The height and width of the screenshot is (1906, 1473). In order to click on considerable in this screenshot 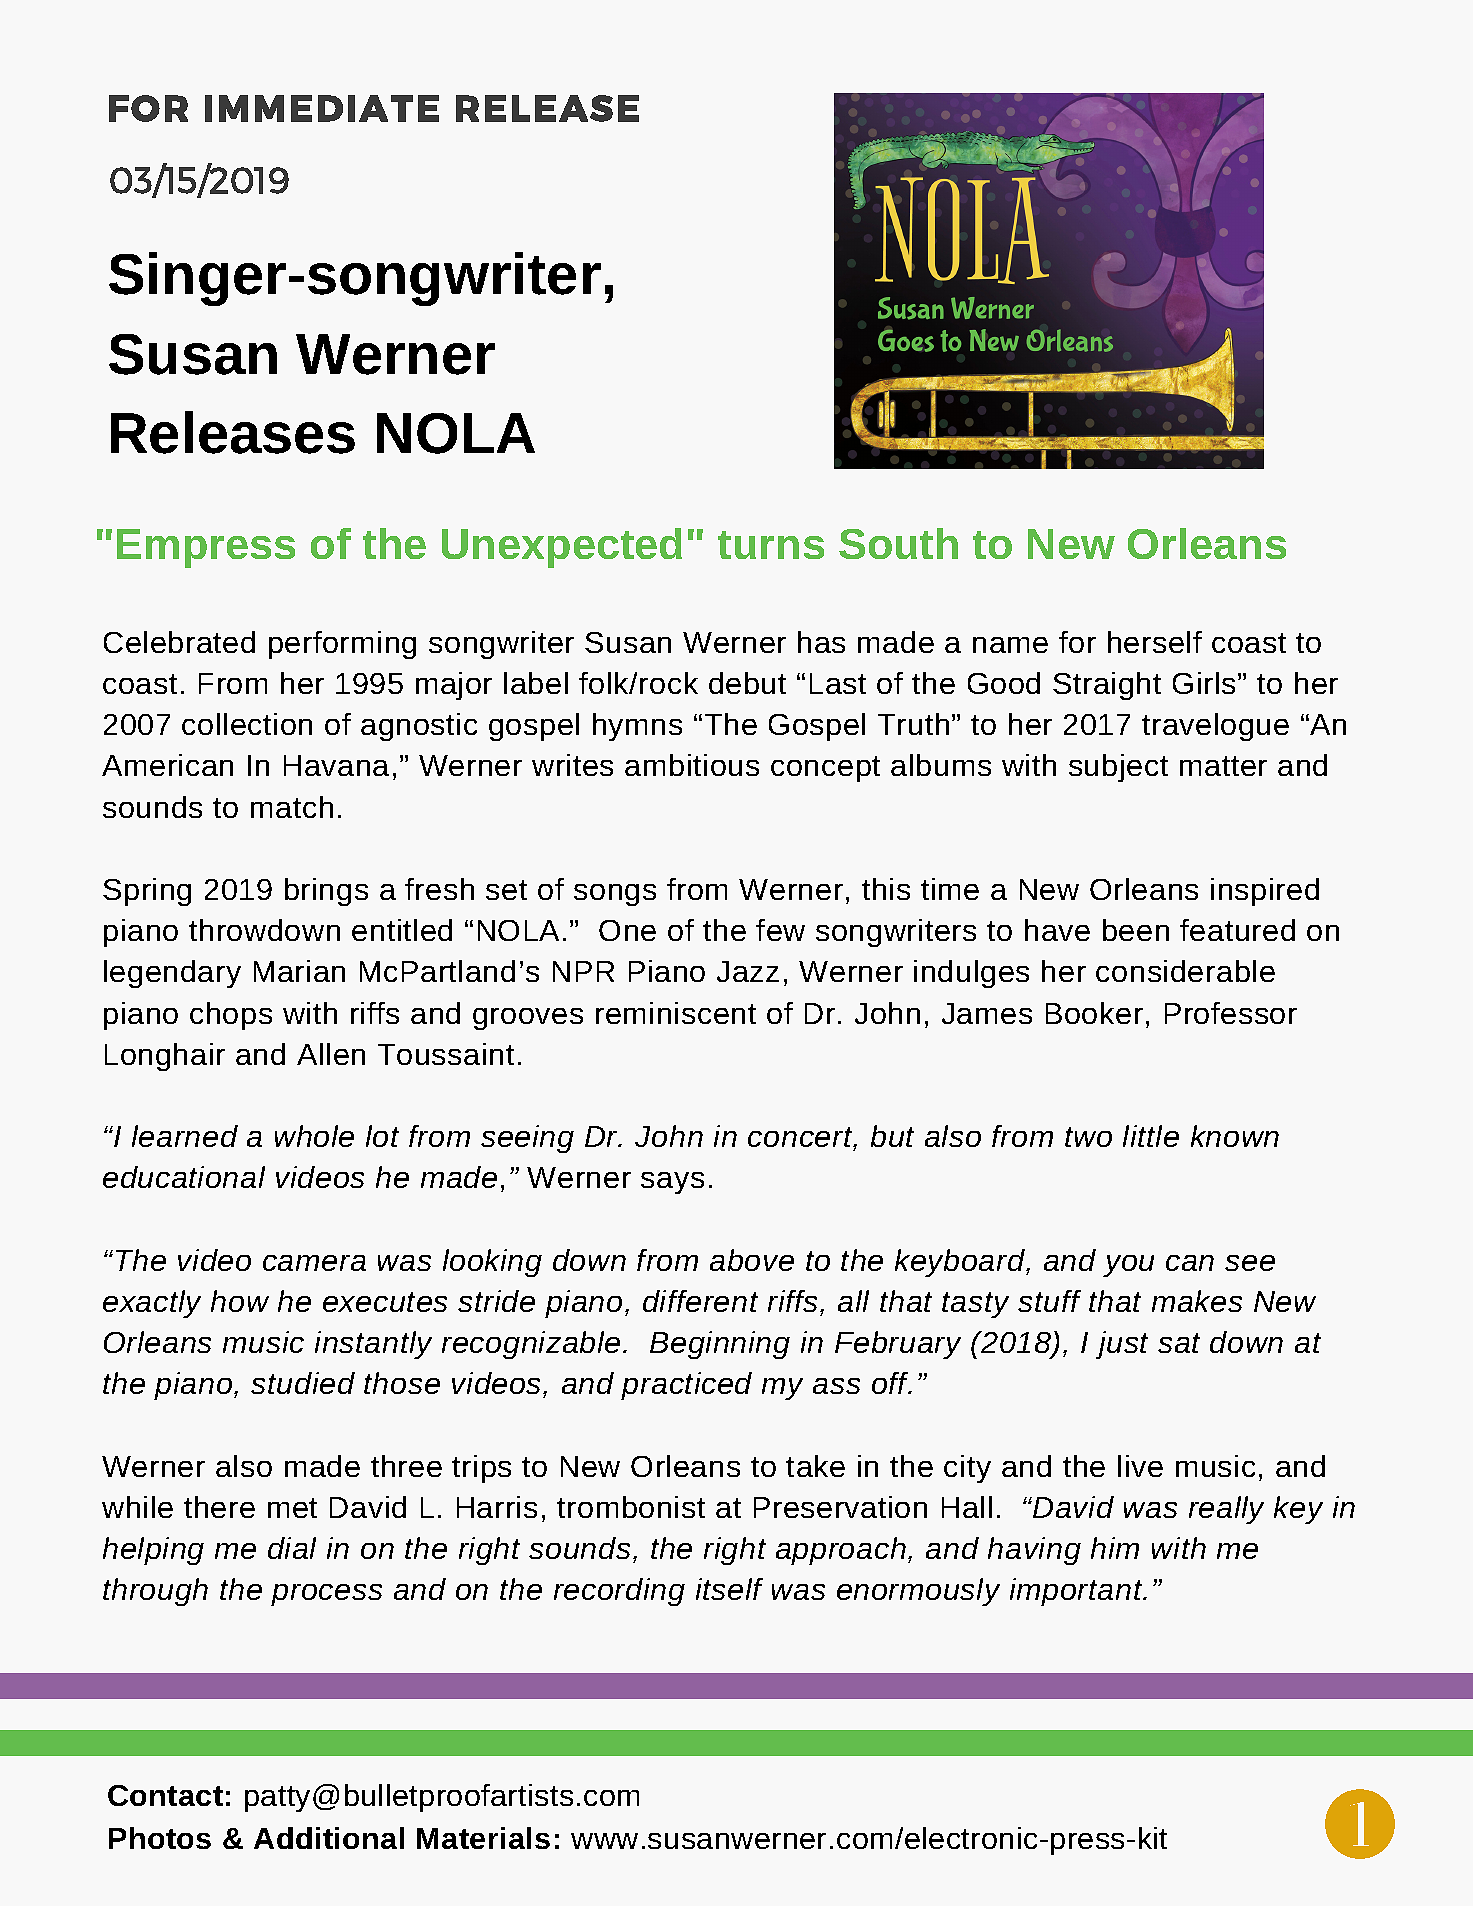, I will do `click(1185, 971)`.
